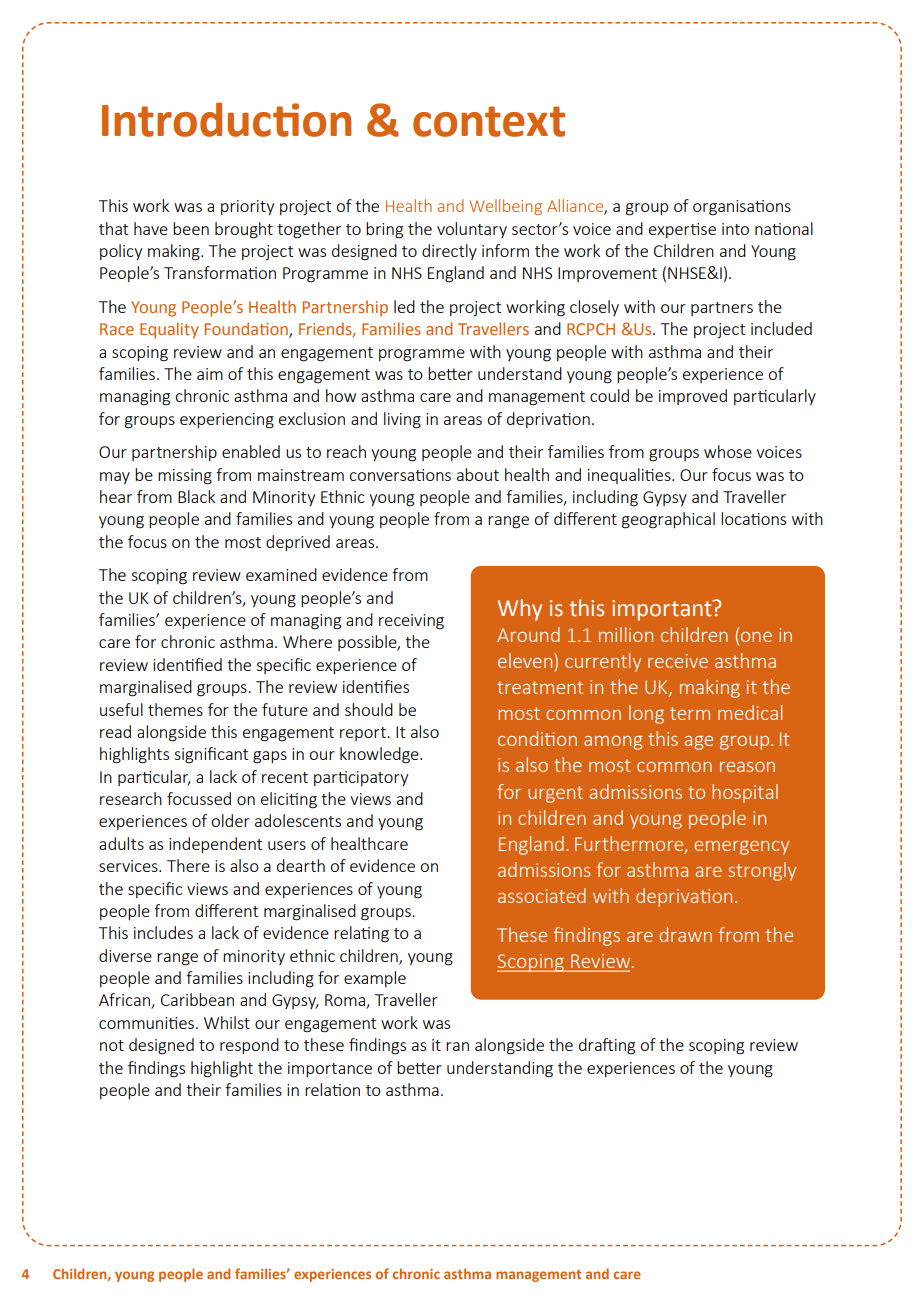  Describe the element at coordinates (663, 610) in the screenshot. I see `important` at that location.
